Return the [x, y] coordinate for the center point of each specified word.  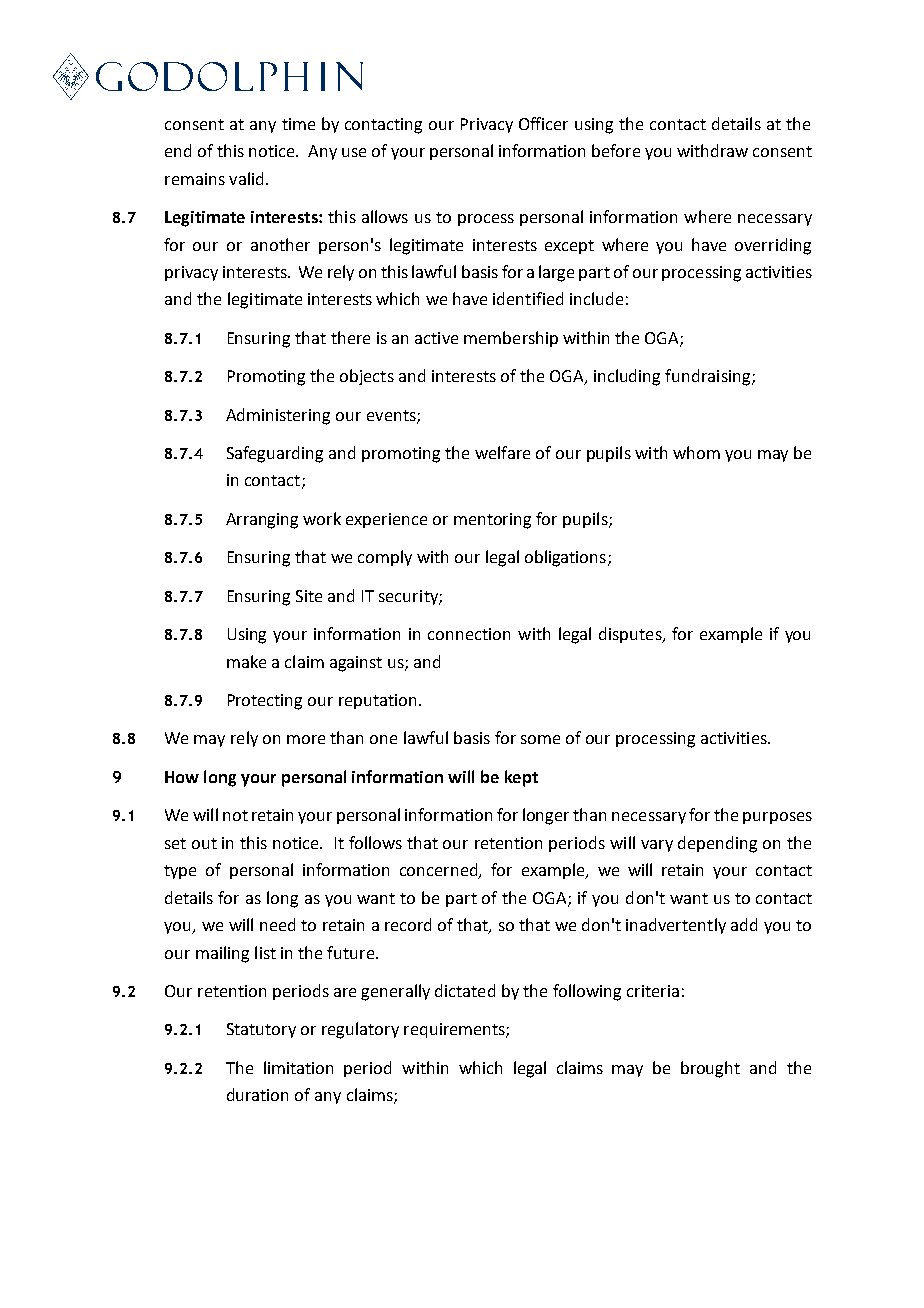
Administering [278, 416]
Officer [543, 123]
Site [309, 596]
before [616, 150]
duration [257, 1094]
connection [469, 634]
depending [717, 844]
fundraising [709, 377]
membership [511, 339]
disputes [631, 635]
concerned [440, 871]
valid [246, 178]
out [204, 843]
